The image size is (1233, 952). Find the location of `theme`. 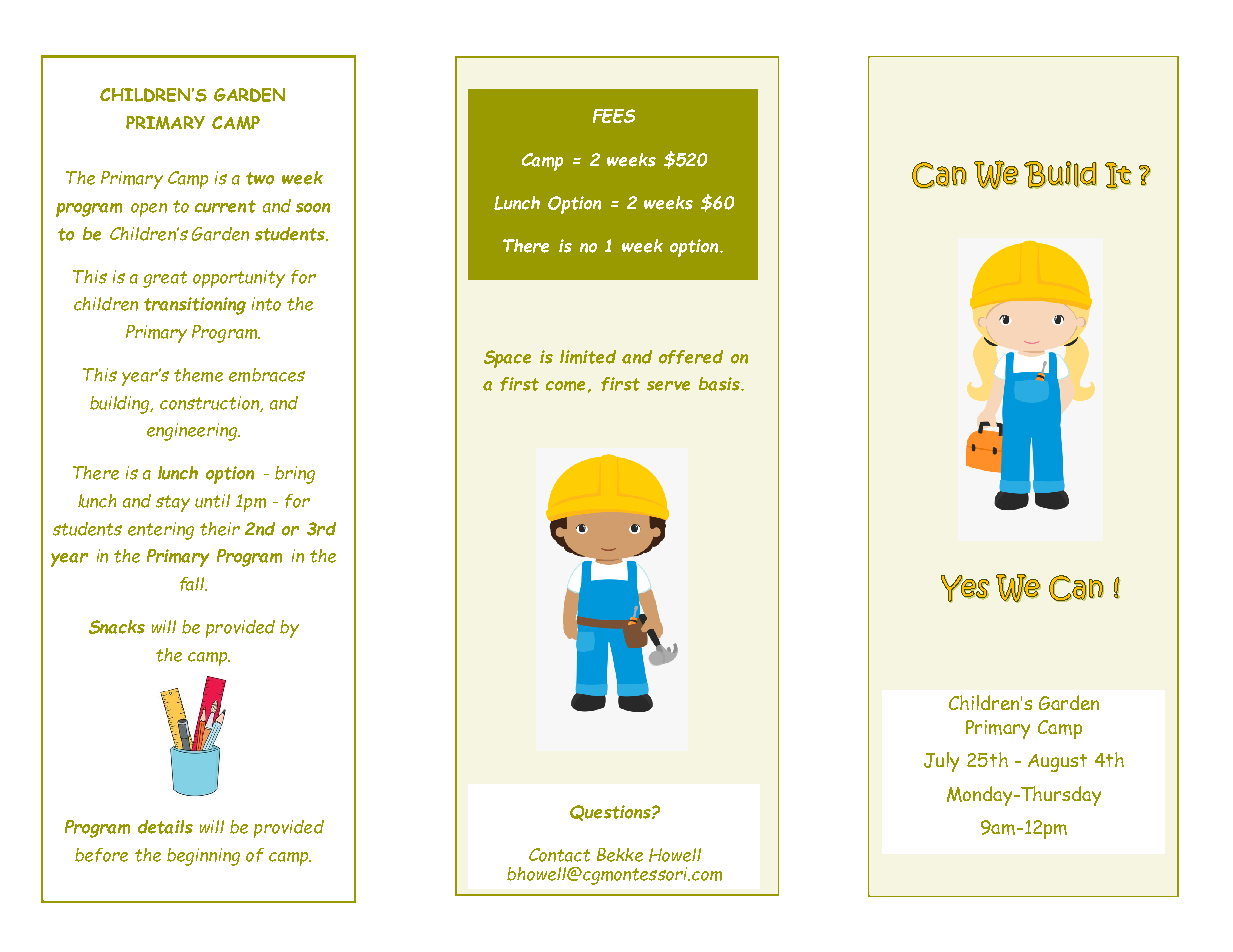

theme is located at coordinates (198, 375).
